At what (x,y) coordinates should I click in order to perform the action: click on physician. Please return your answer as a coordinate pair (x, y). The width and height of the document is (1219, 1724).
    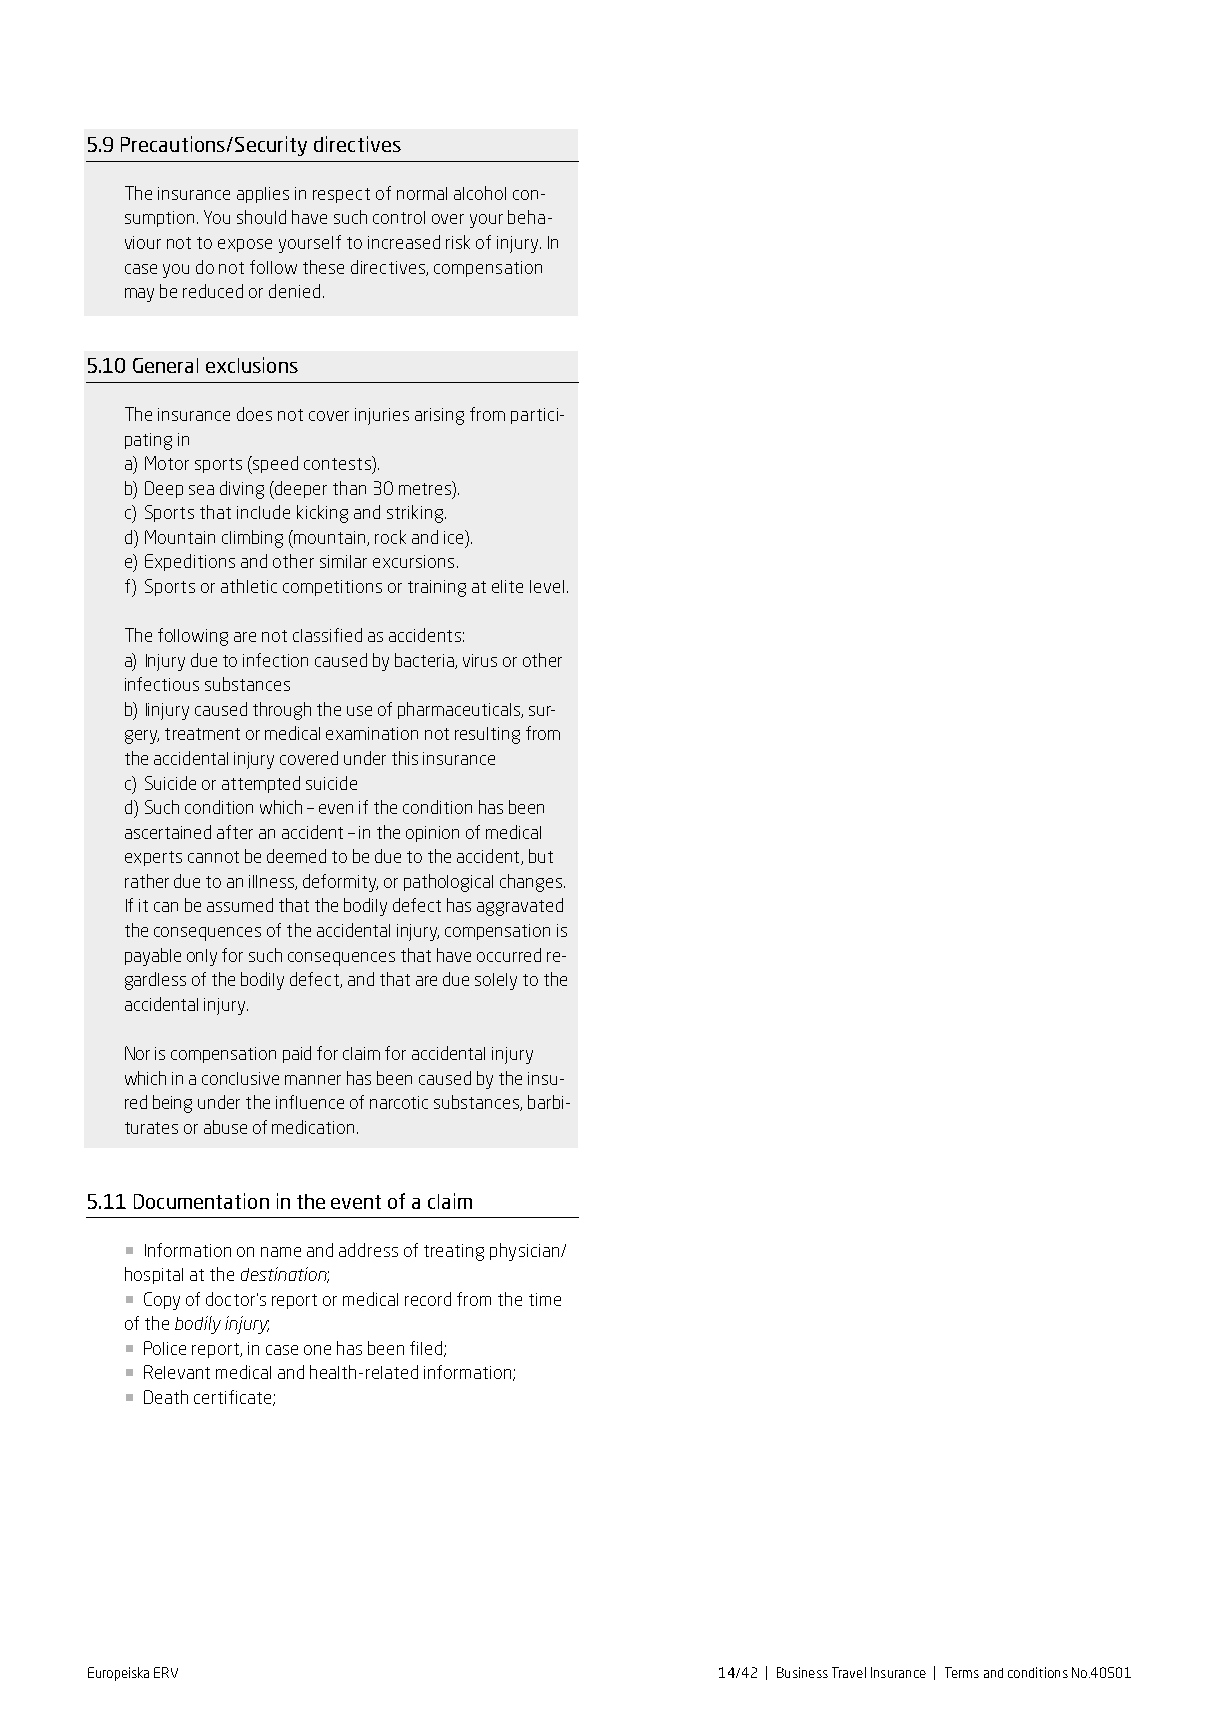
    Looking at the image, I should click on (526, 1252).
